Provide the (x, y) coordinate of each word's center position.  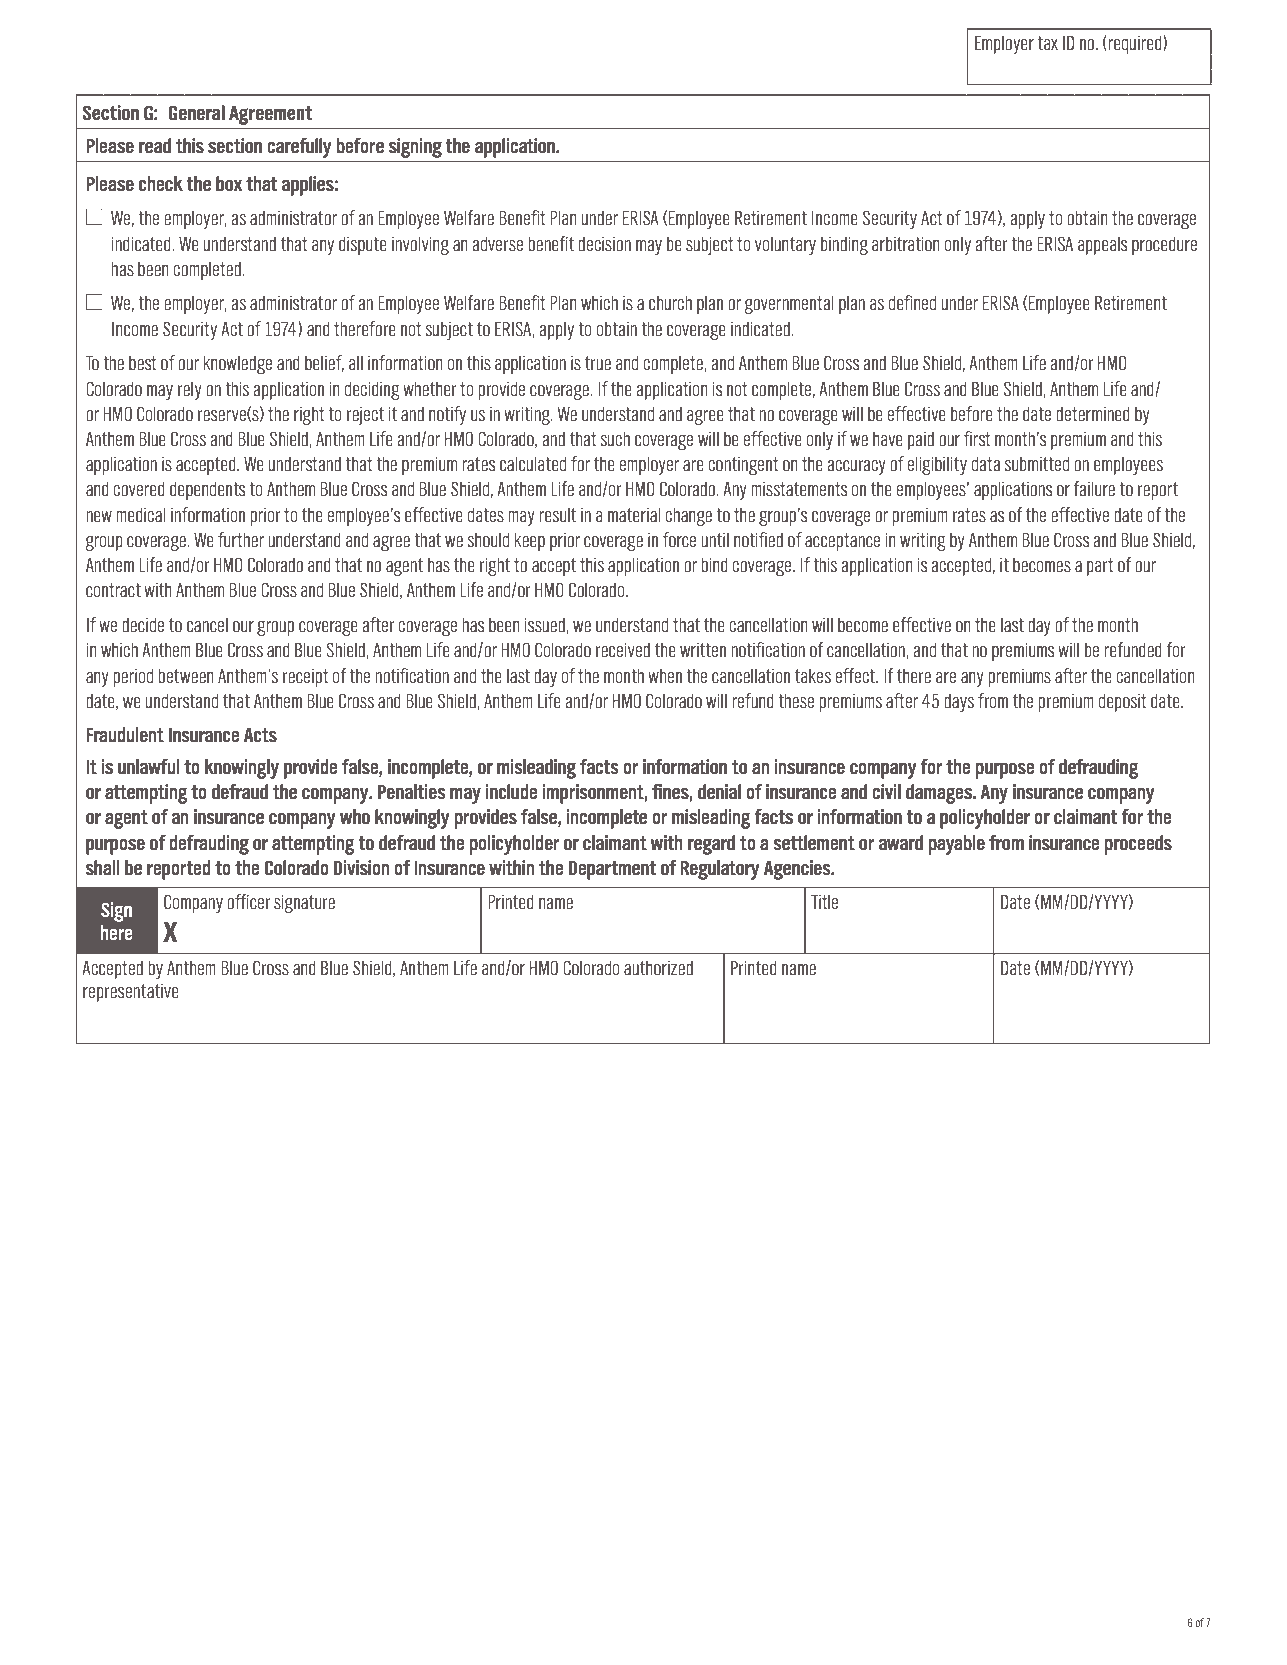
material (634, 515)
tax (1047, 43)
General (196, 112)
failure (1094, 489)
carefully (299, 148)
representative (131, 992)
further (241, 540)
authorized (658, 968)
